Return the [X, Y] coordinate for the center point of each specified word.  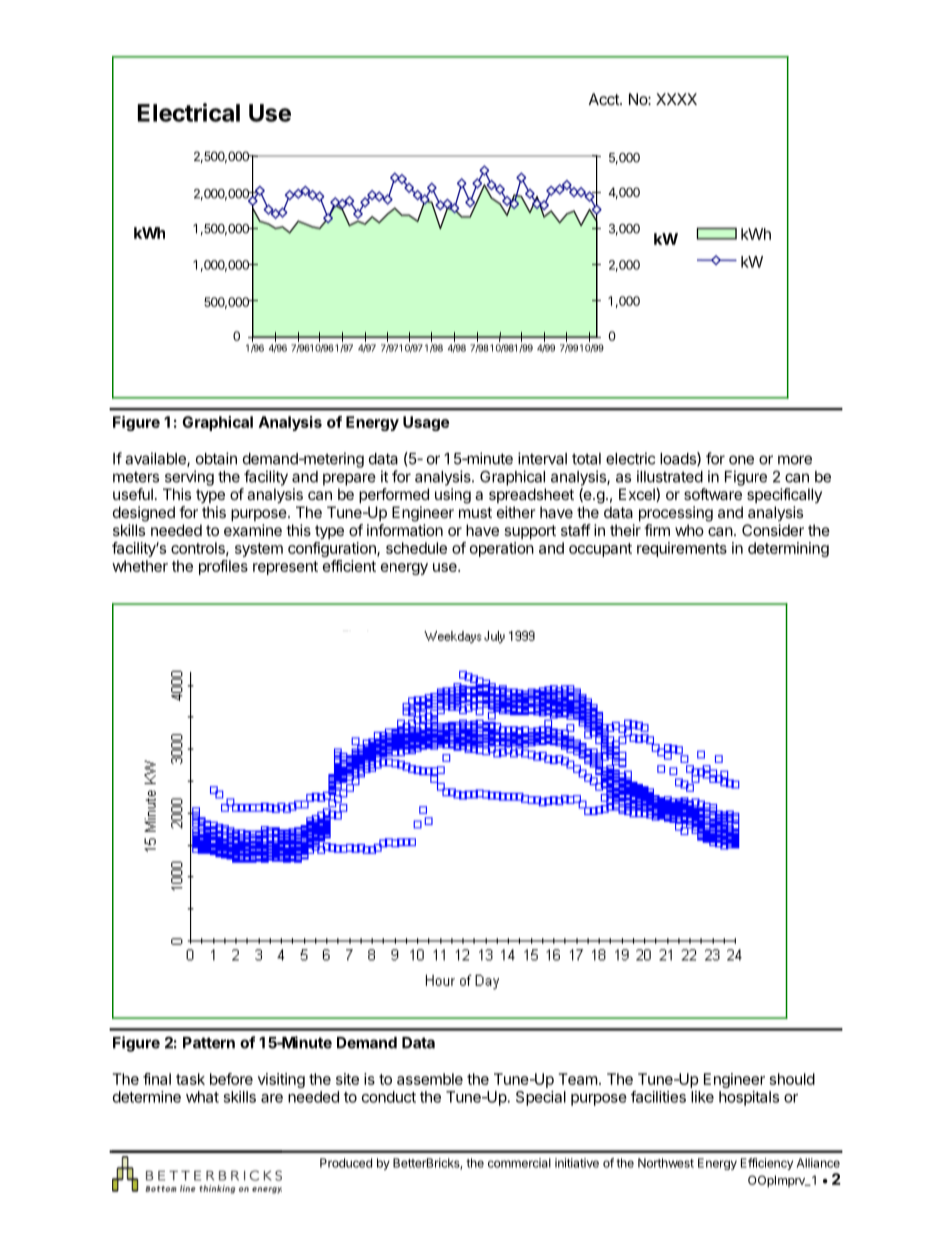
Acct [605, 99]
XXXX [676, 99]
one [741, 460]
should [792, 1079]
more [795, 460]
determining [788, 549]
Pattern [209, 1043]
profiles [223, 567]
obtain [216, 458]
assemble [430, 1079]
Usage [426, 423]
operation [502, 549]
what [202, 1097]
